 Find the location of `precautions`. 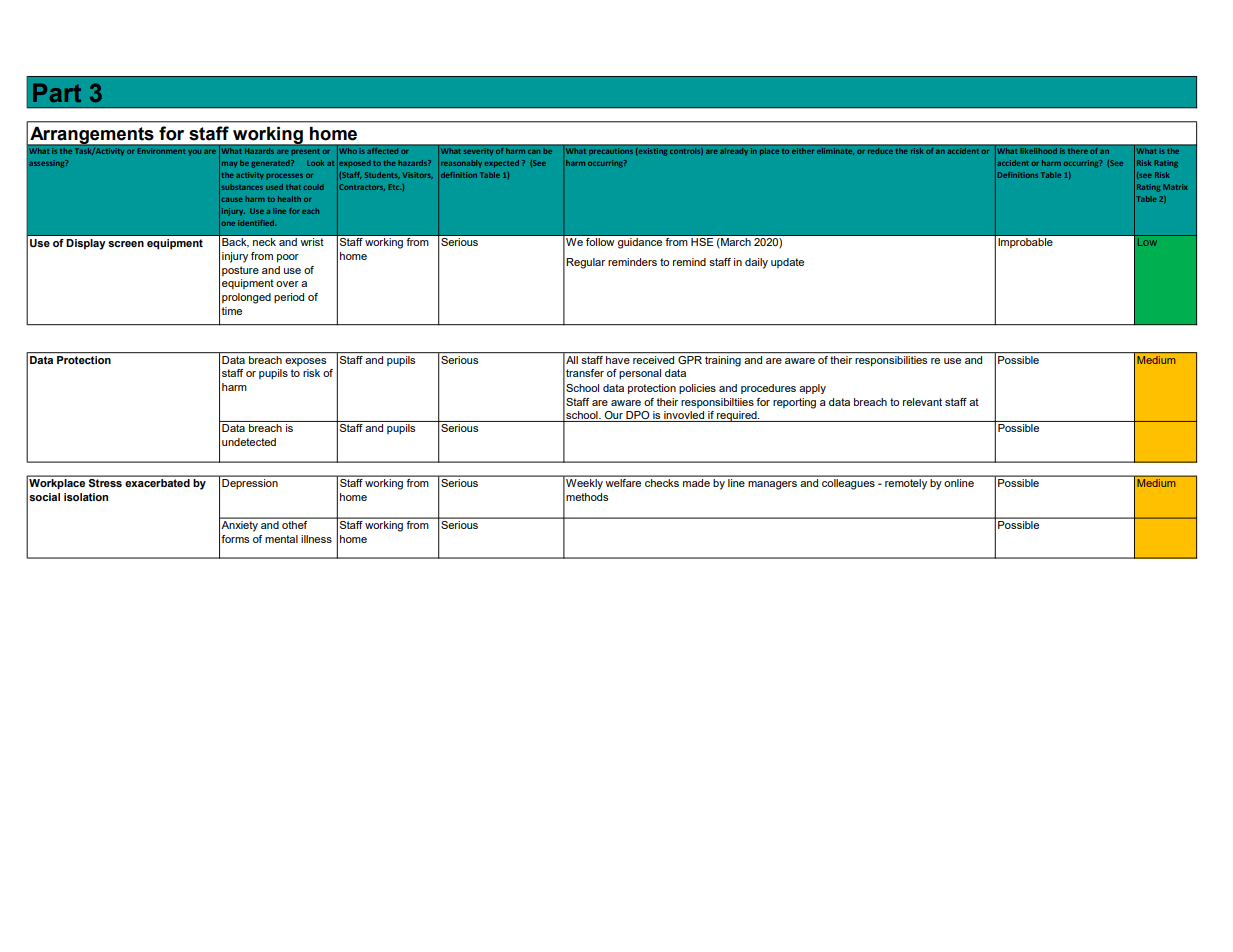

precautions is located at coordinates (611, 152).
